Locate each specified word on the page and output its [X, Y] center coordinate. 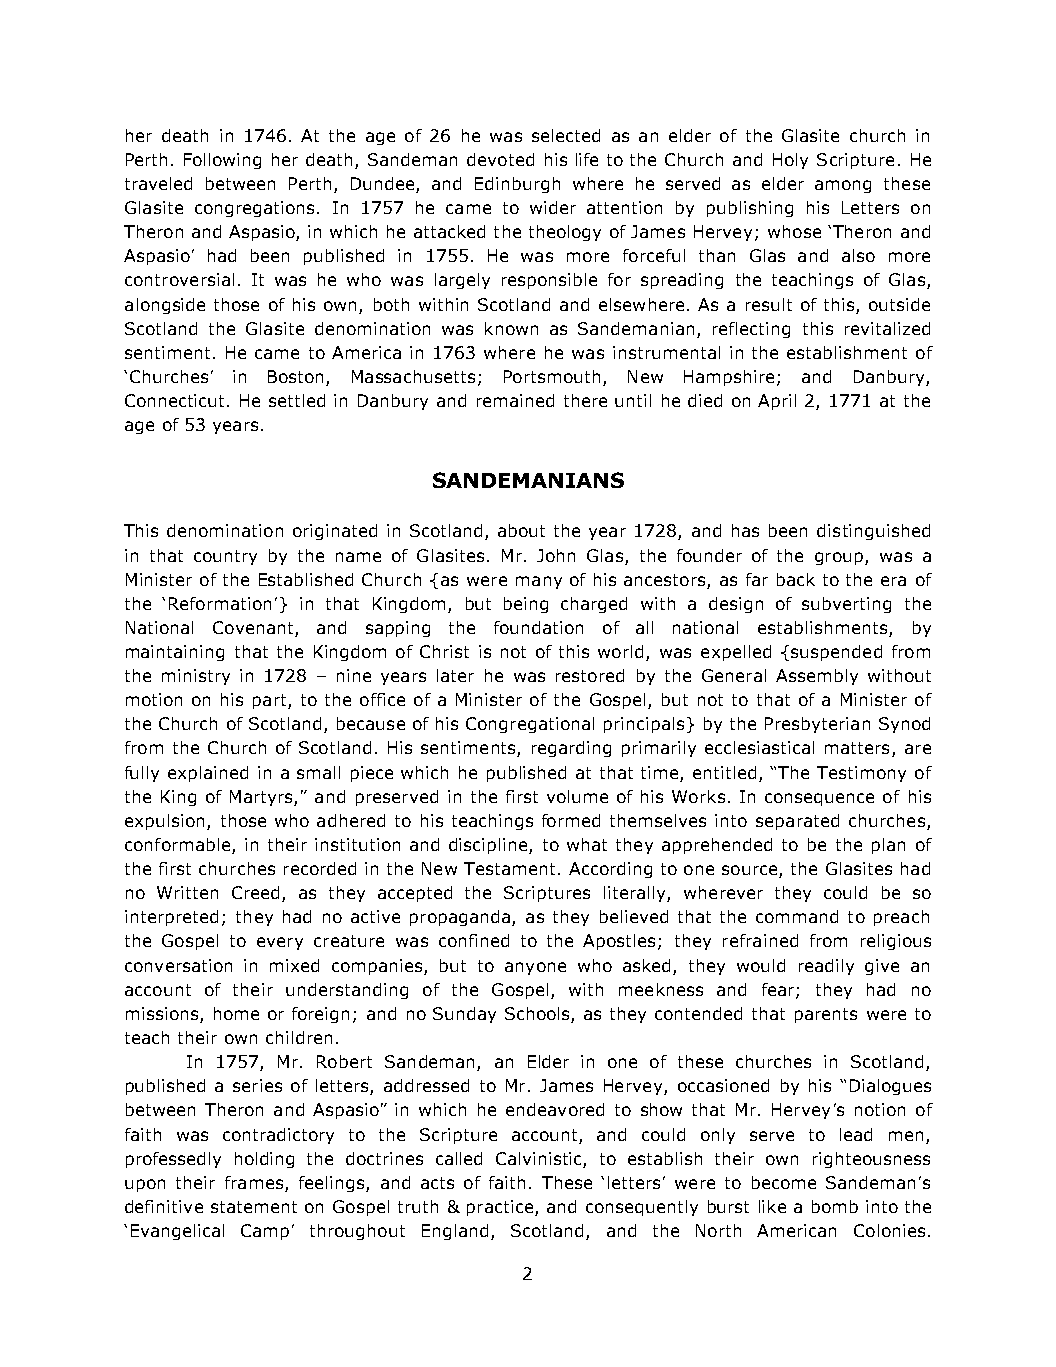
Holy [790, 161]
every [280, 943]
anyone [535, 968]
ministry [196, 677]
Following [222, 161]
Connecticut [176, 400]
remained [515, 400]
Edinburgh [517, 185]
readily [826, 967]
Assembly [817, 677]
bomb [835, 1206]
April [777, 402]
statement [254, 1207]
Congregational [530, 725]
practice [500, 1208]
